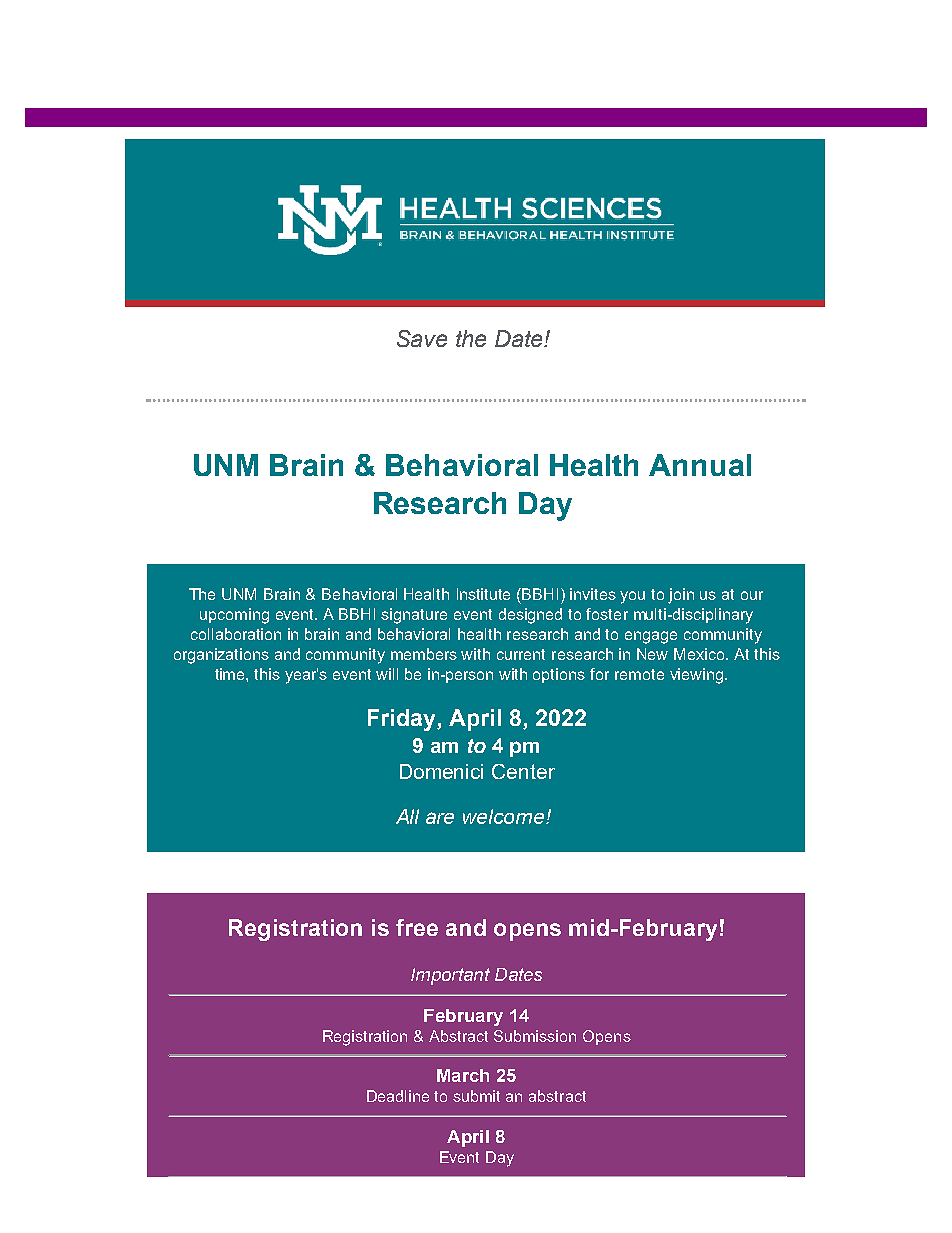 The width and height of the document is (952, 1233). I want to click on Friday, so click(403, 720).
